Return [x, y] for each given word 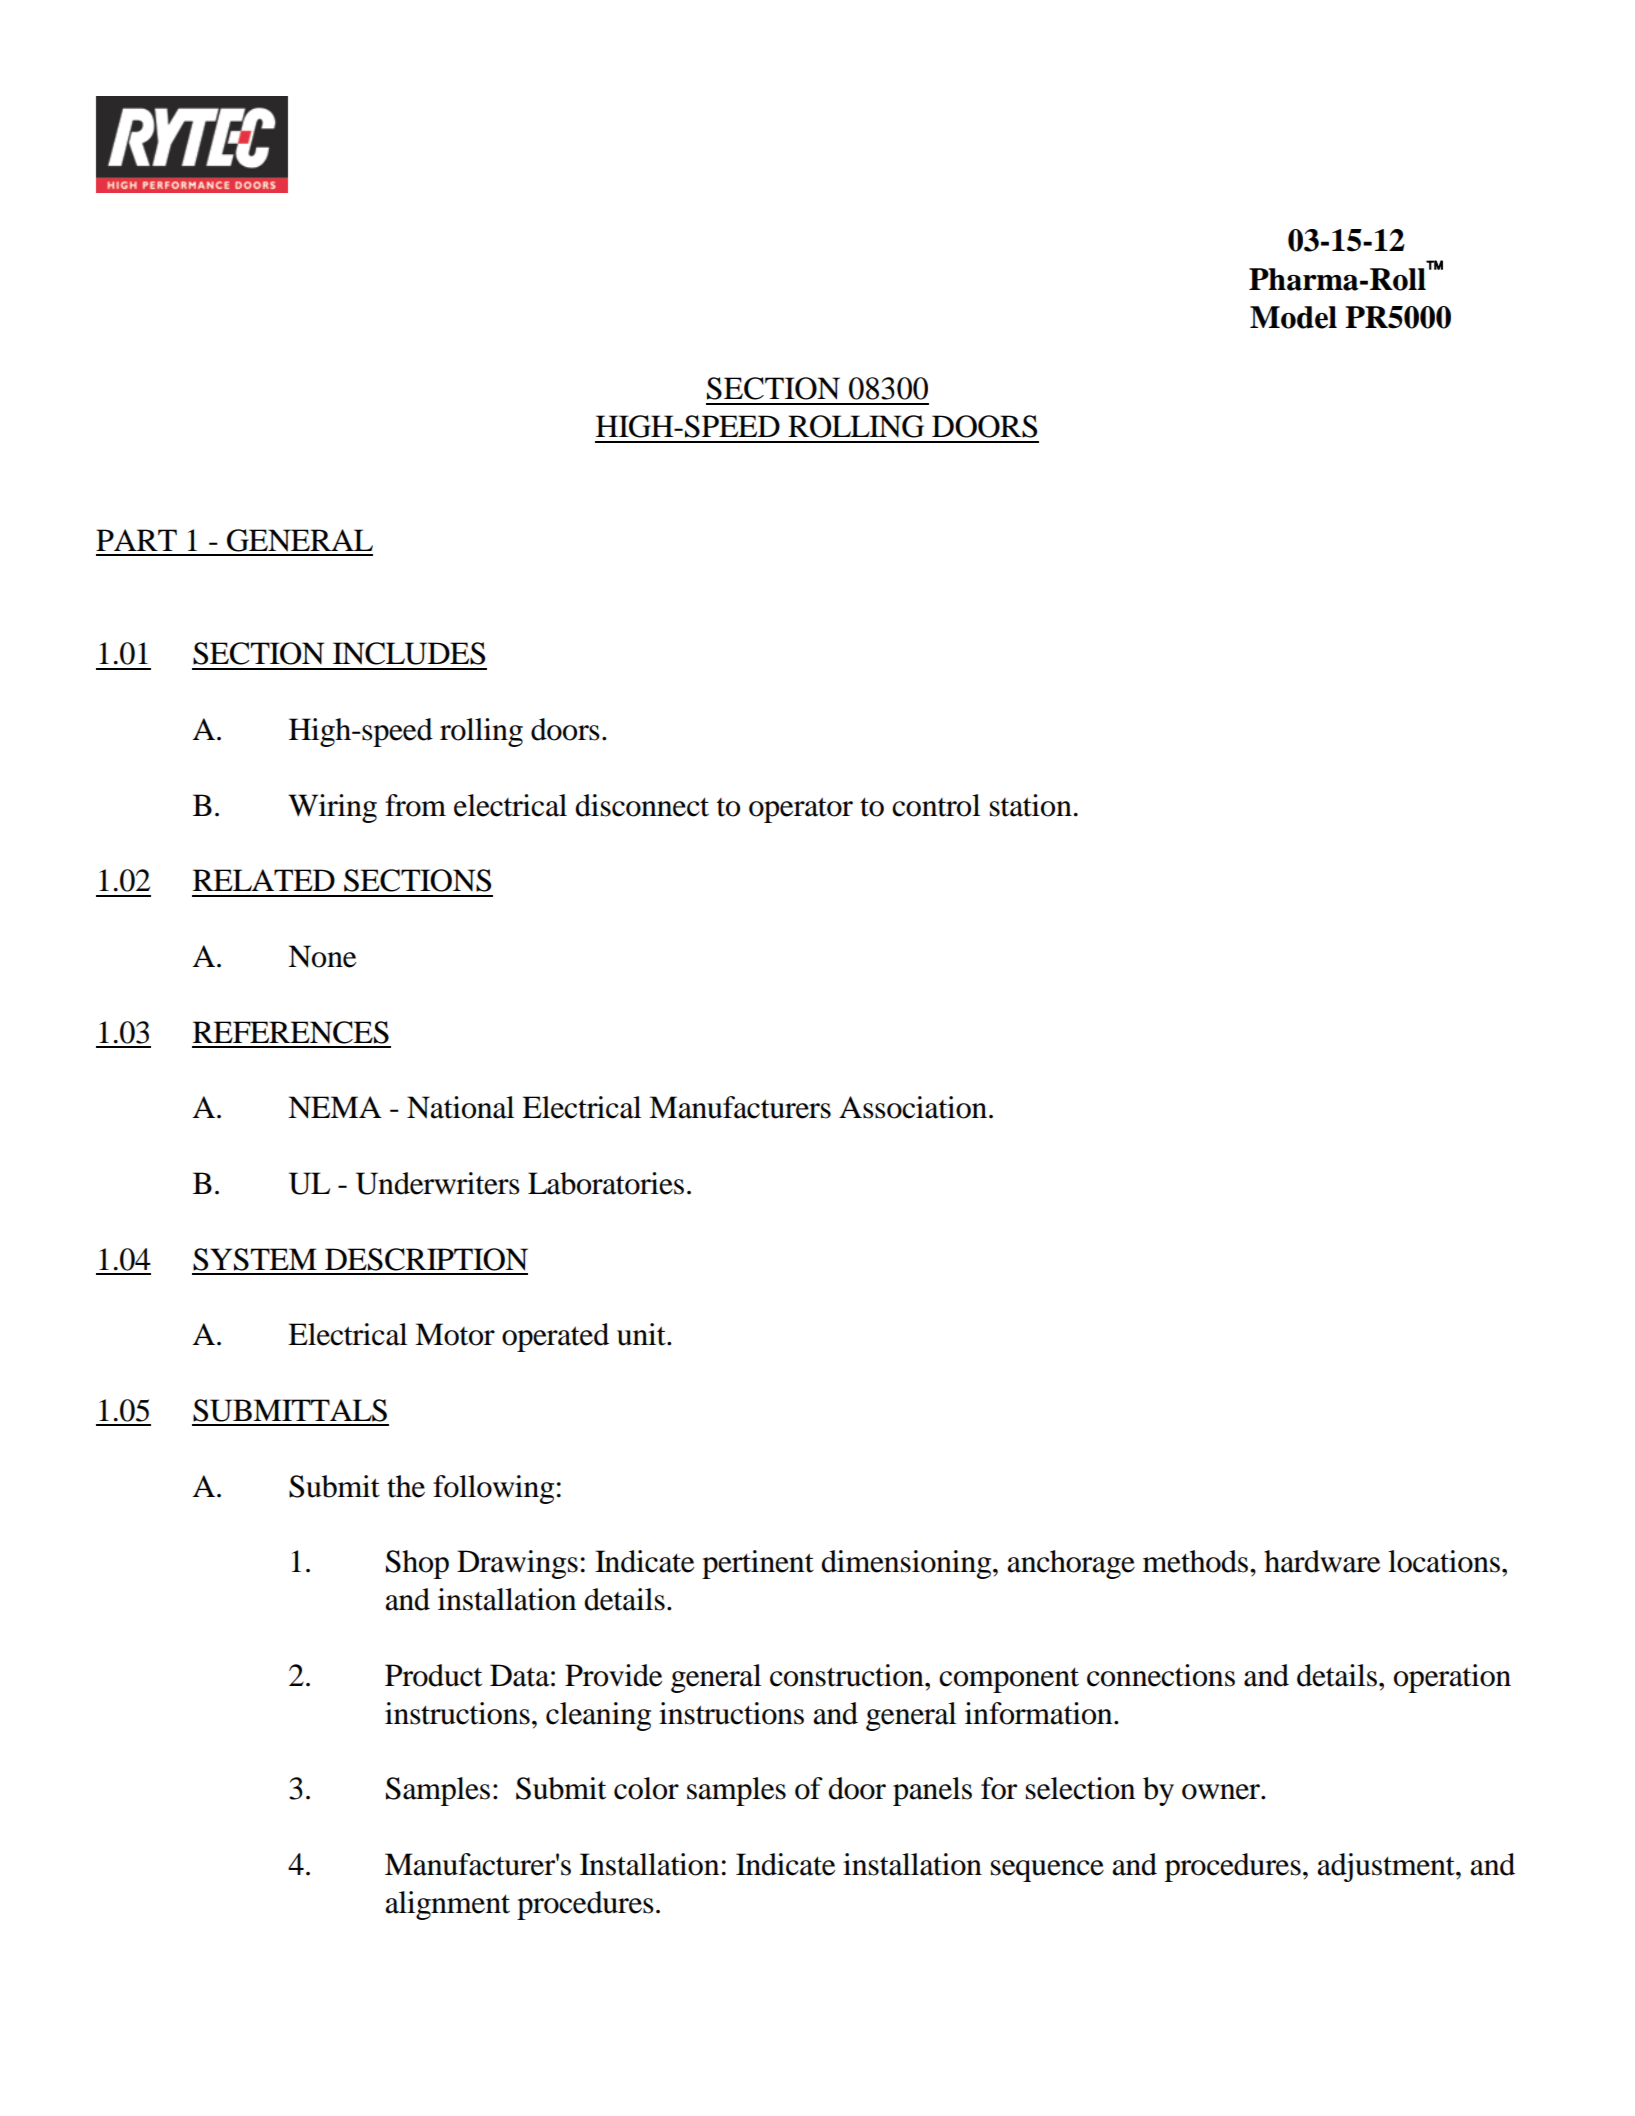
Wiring [332, 808]
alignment [447, 1905]
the [406, 1486]
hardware [1322, 1561]
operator [801, 810]
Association [913, 1107]
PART [136, 540]
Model [1293, 317]
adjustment [1387, 1867]
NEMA [335, 1107]
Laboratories [606, 1183]
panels [932, 1791]
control [936, 805]
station [1031, 805]
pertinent [758, 1564]
